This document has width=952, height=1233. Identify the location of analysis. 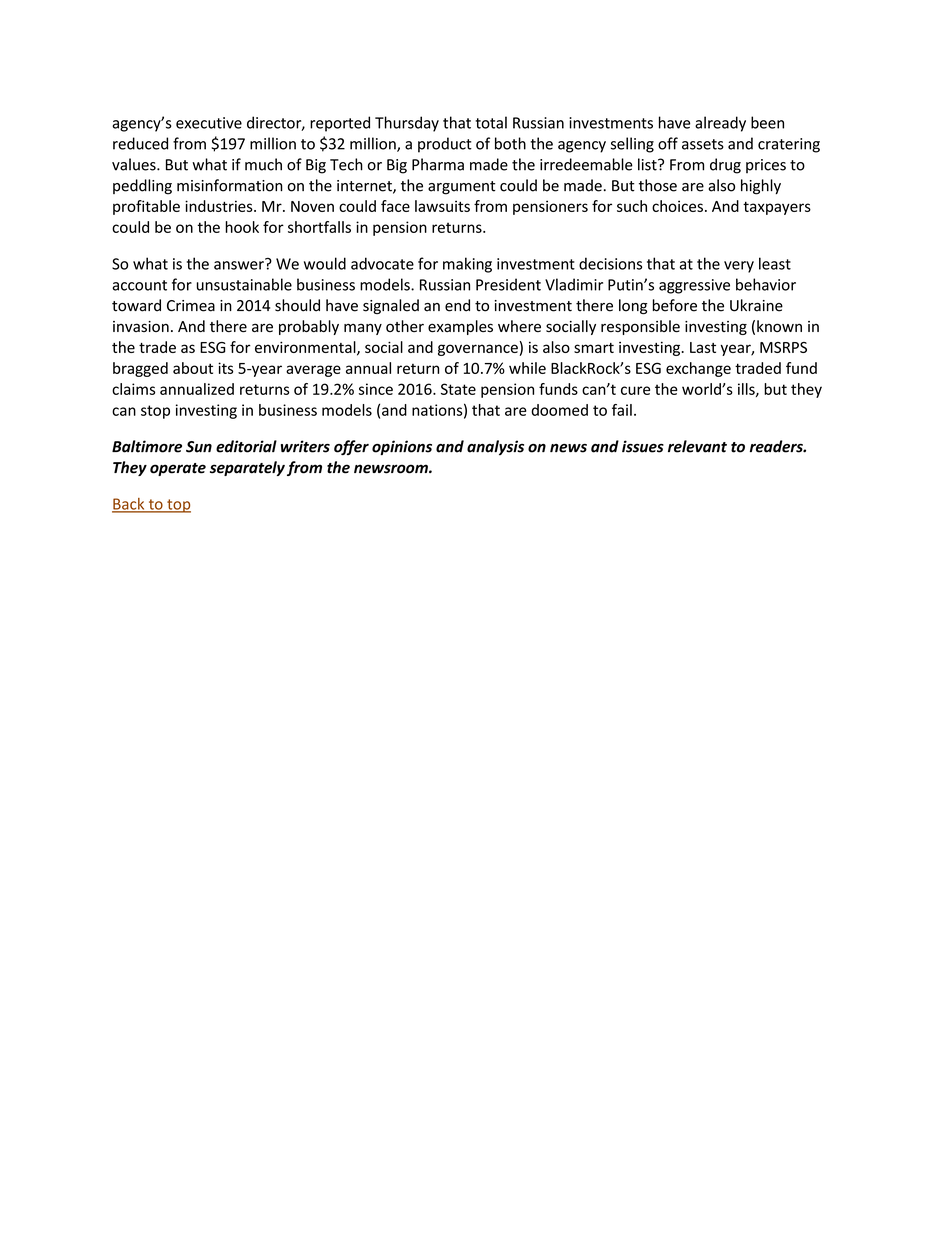
(495, 447).
